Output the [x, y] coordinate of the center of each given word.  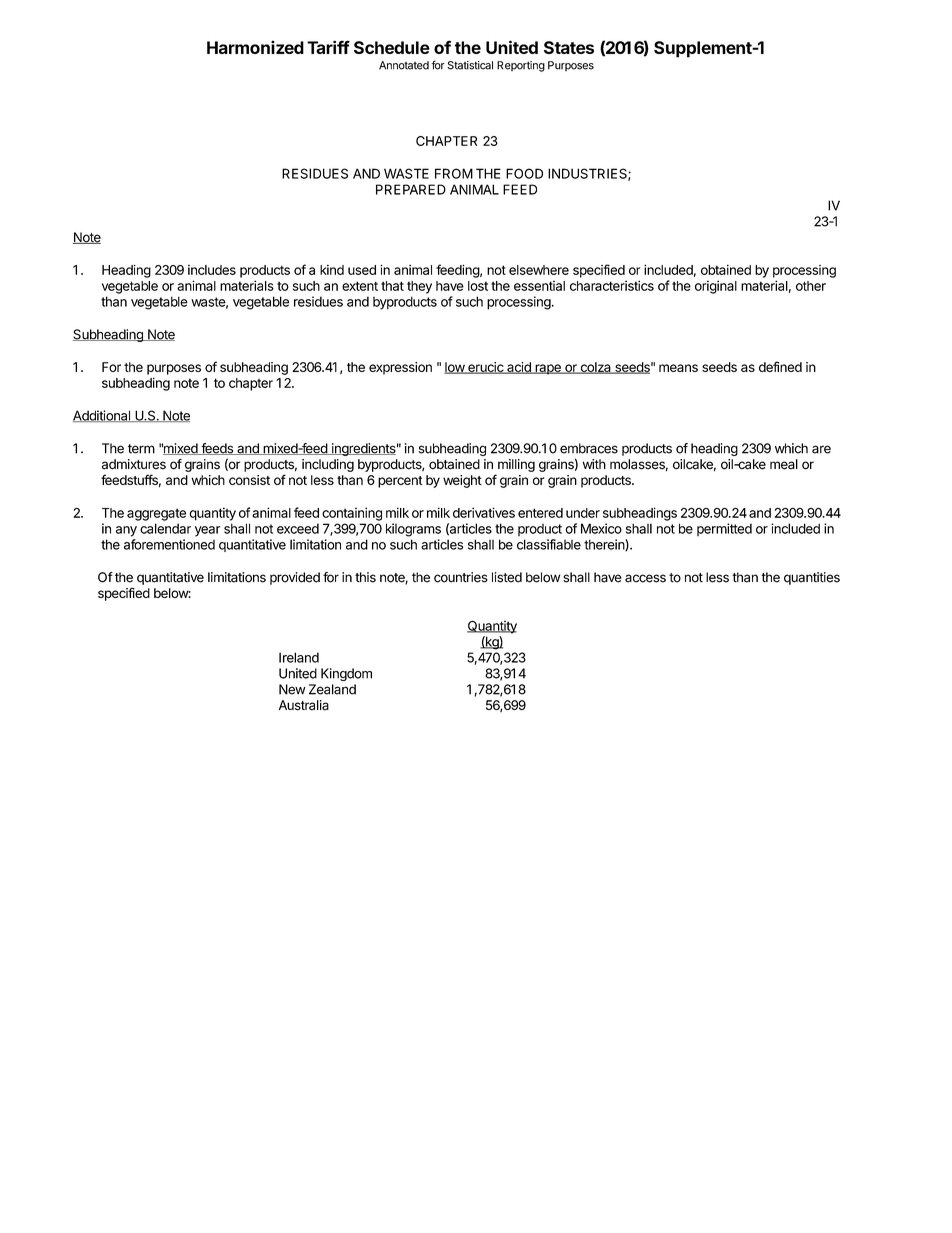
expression [400, 368]
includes [212, 270]
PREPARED [411, 189]
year [208, 531]
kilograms [413, 530]
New [292, 689]
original [716, 287]
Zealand [332, 689]
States [569, 47]
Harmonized [255, 47]
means [678, 368]
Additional [102, 416]
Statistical [470, 65]
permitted [724, 529]
